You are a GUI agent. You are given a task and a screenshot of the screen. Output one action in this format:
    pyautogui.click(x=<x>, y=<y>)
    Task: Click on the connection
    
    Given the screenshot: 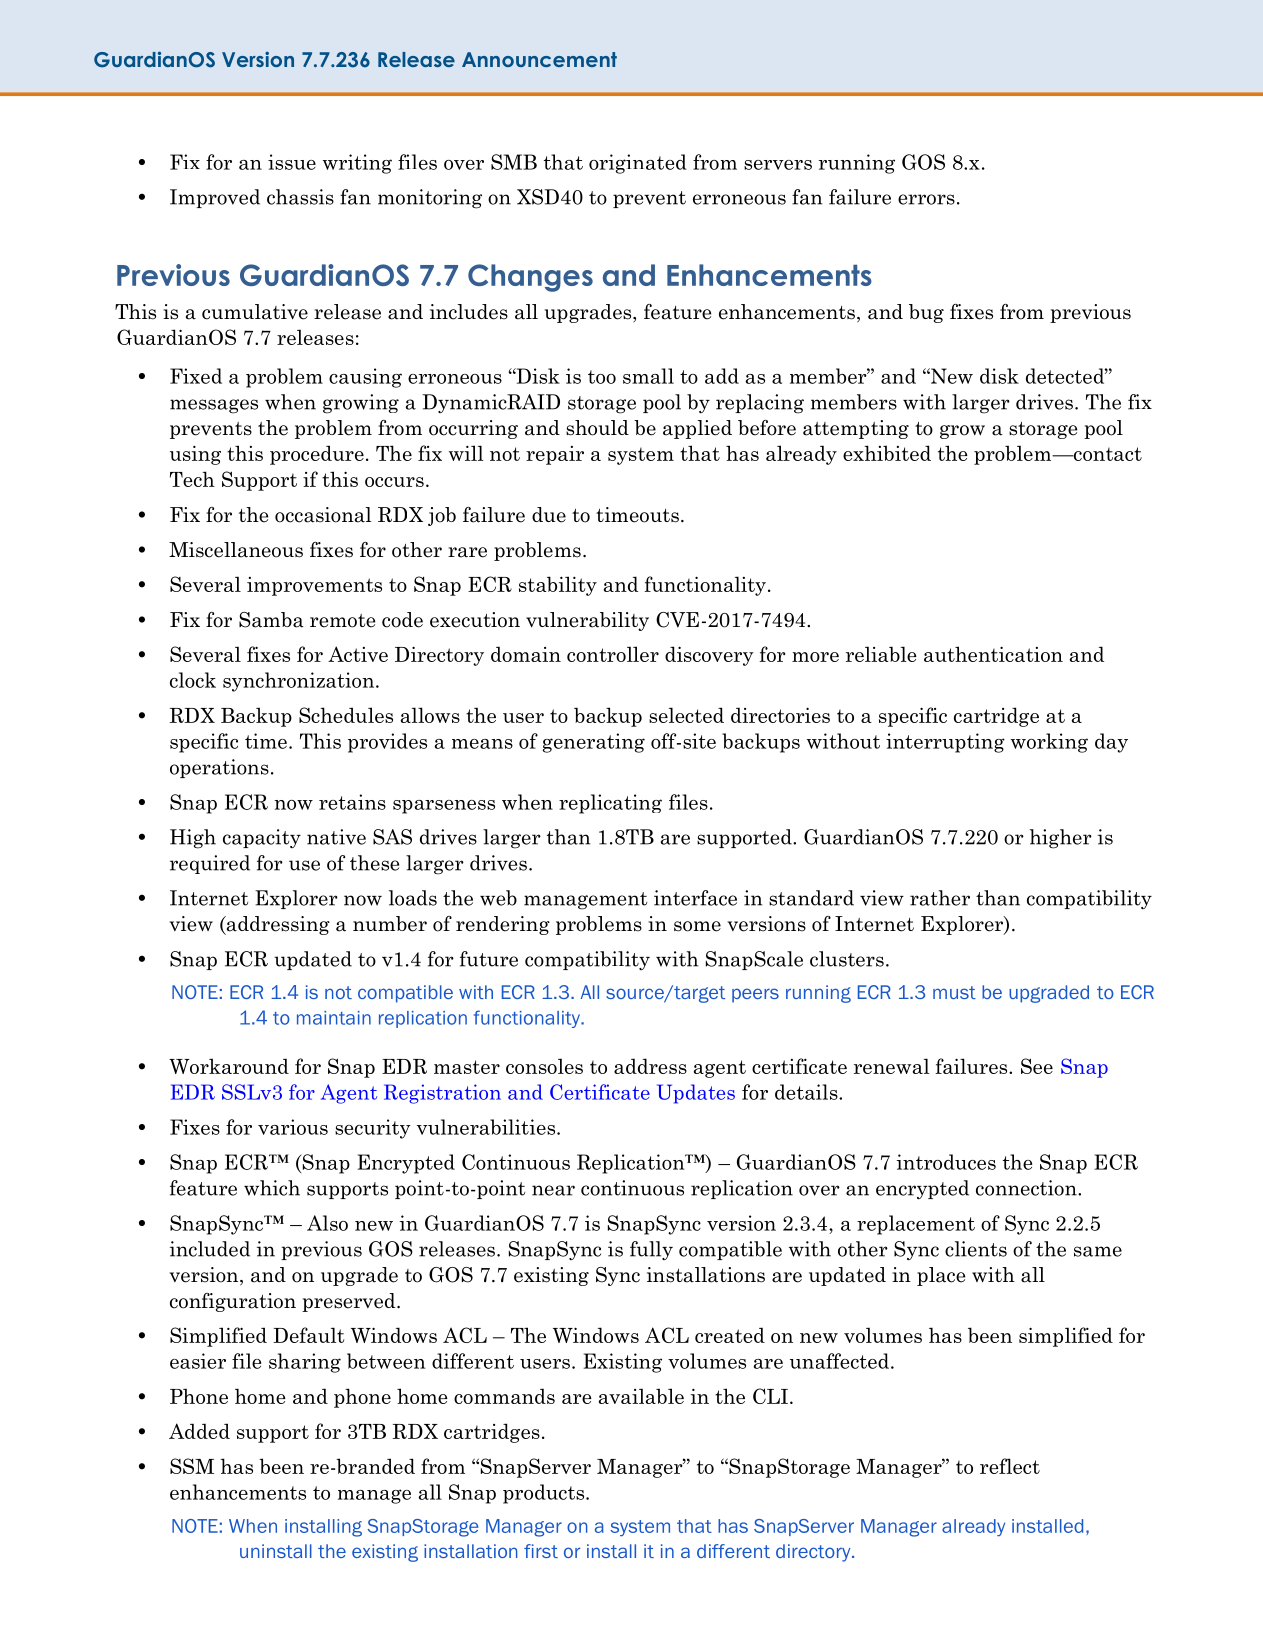 What is the action you would take?
    pyautogui.click(x=1027, y=1188)
